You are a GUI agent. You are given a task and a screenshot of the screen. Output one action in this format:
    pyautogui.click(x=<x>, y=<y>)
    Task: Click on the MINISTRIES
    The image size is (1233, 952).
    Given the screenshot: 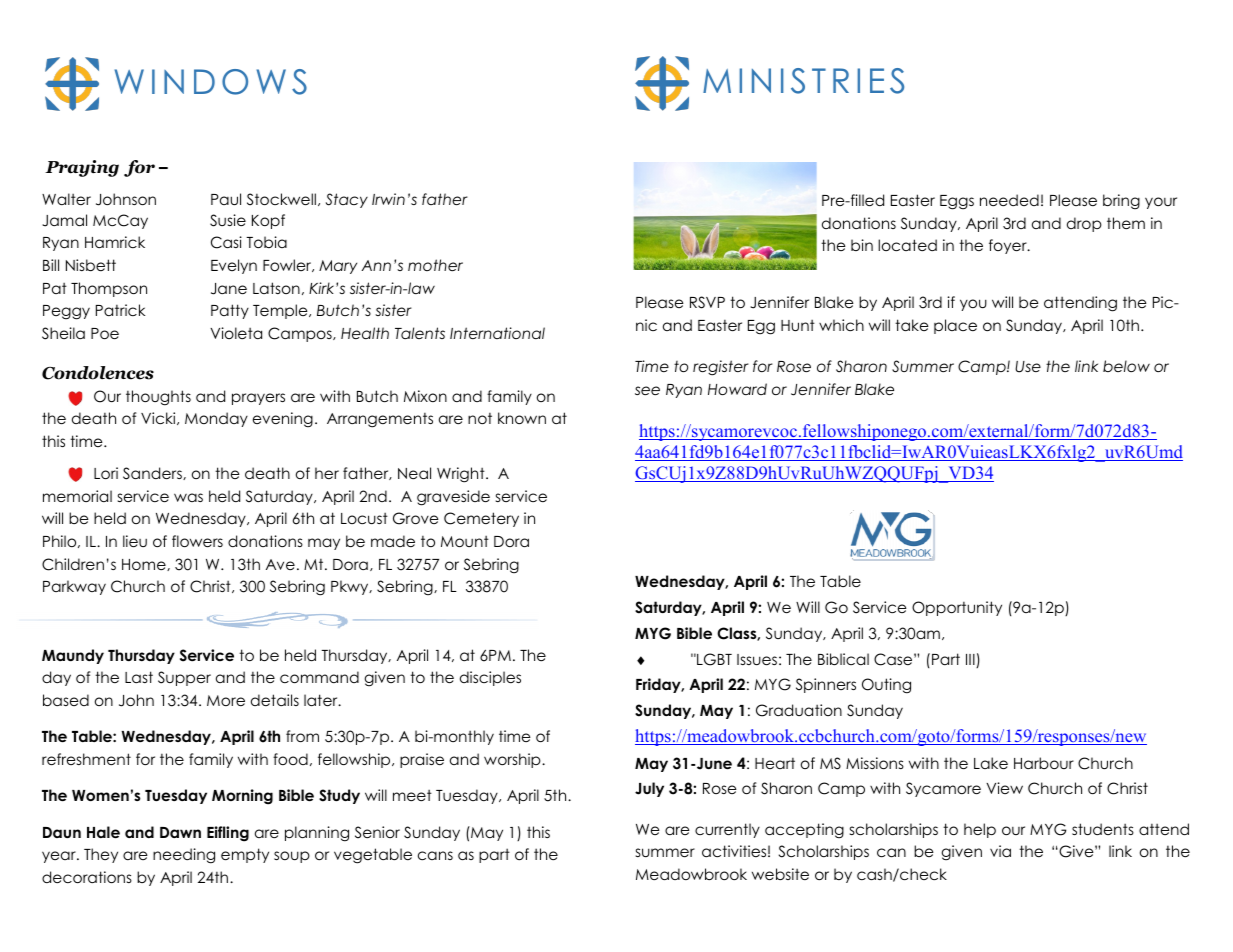 What is the action you would take?
    pyautogui.click(x=803, y=81)
